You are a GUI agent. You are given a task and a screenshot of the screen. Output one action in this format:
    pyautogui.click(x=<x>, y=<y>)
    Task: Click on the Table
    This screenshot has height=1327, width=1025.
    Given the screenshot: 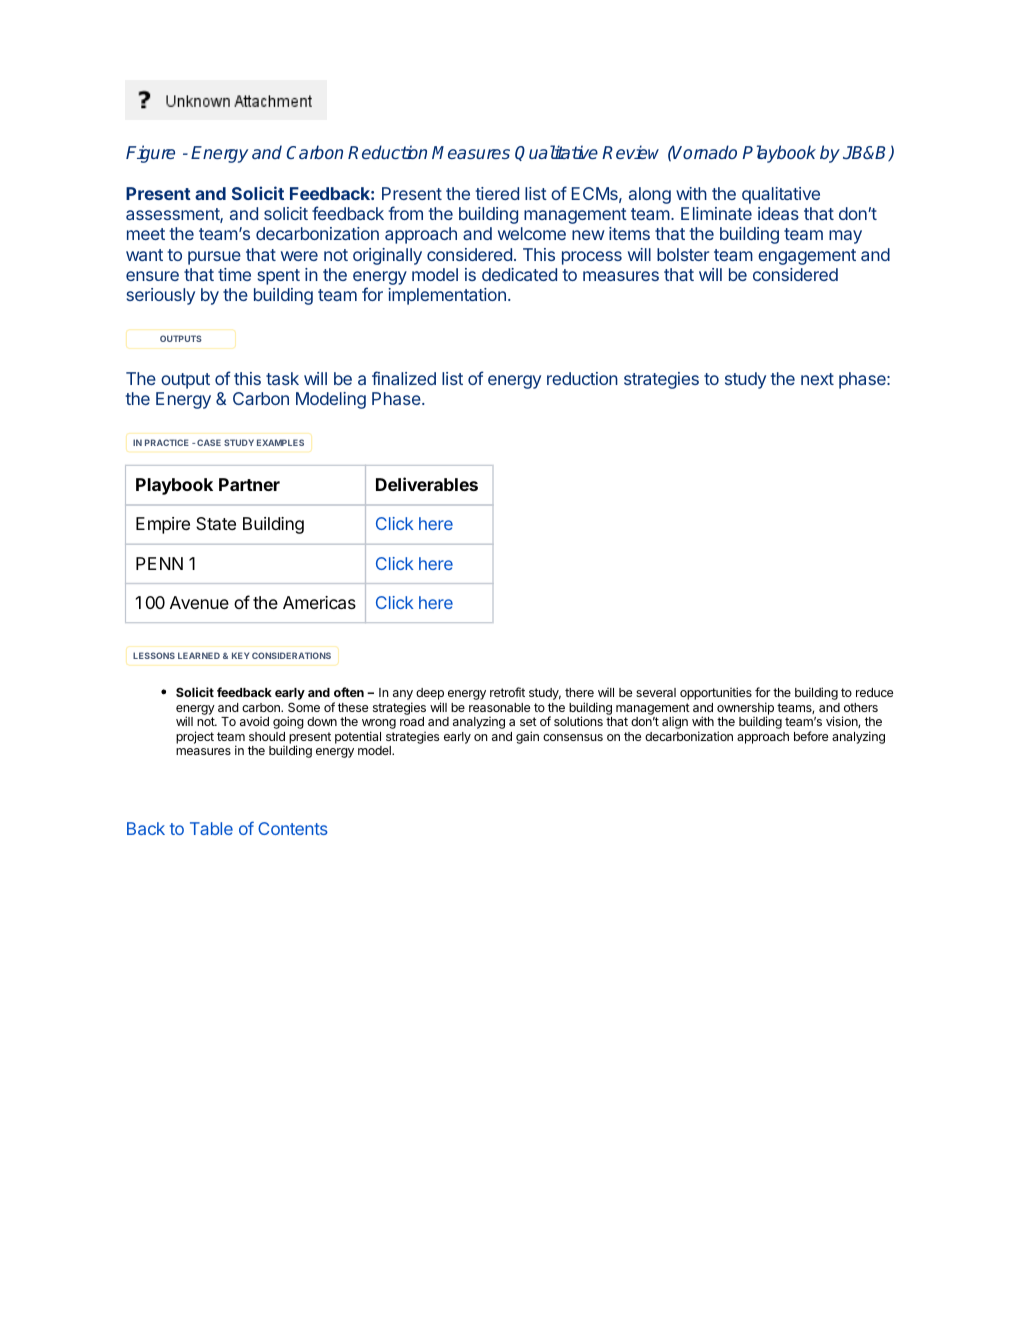 What is the action you would take?
    pyautogui.click(x=211, y=828)
